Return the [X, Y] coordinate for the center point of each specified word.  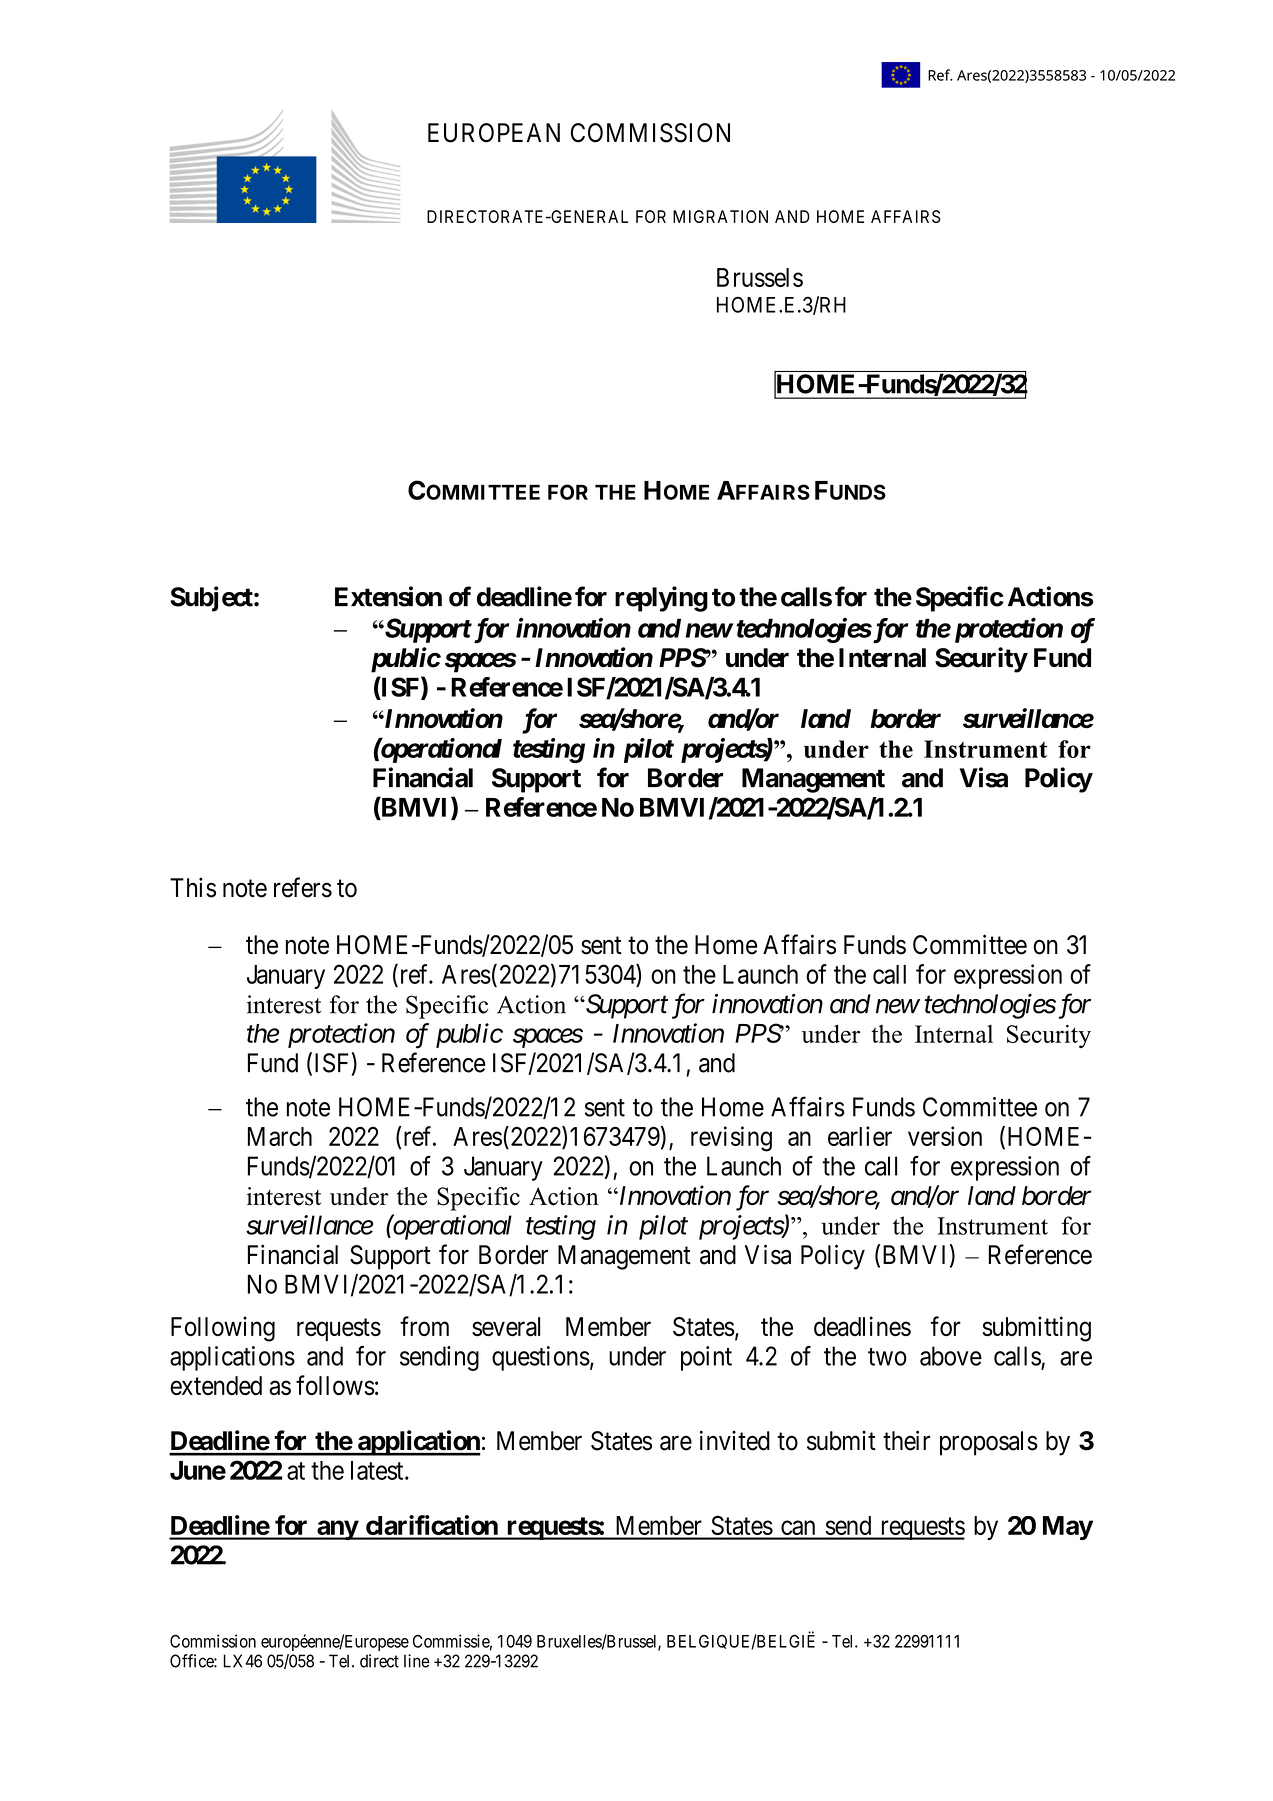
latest [378, 1470]
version [945, 1136]
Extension [388, 596]
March [280, 1136]
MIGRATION [720, 216]
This [193, 887]
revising [731, 1139]
